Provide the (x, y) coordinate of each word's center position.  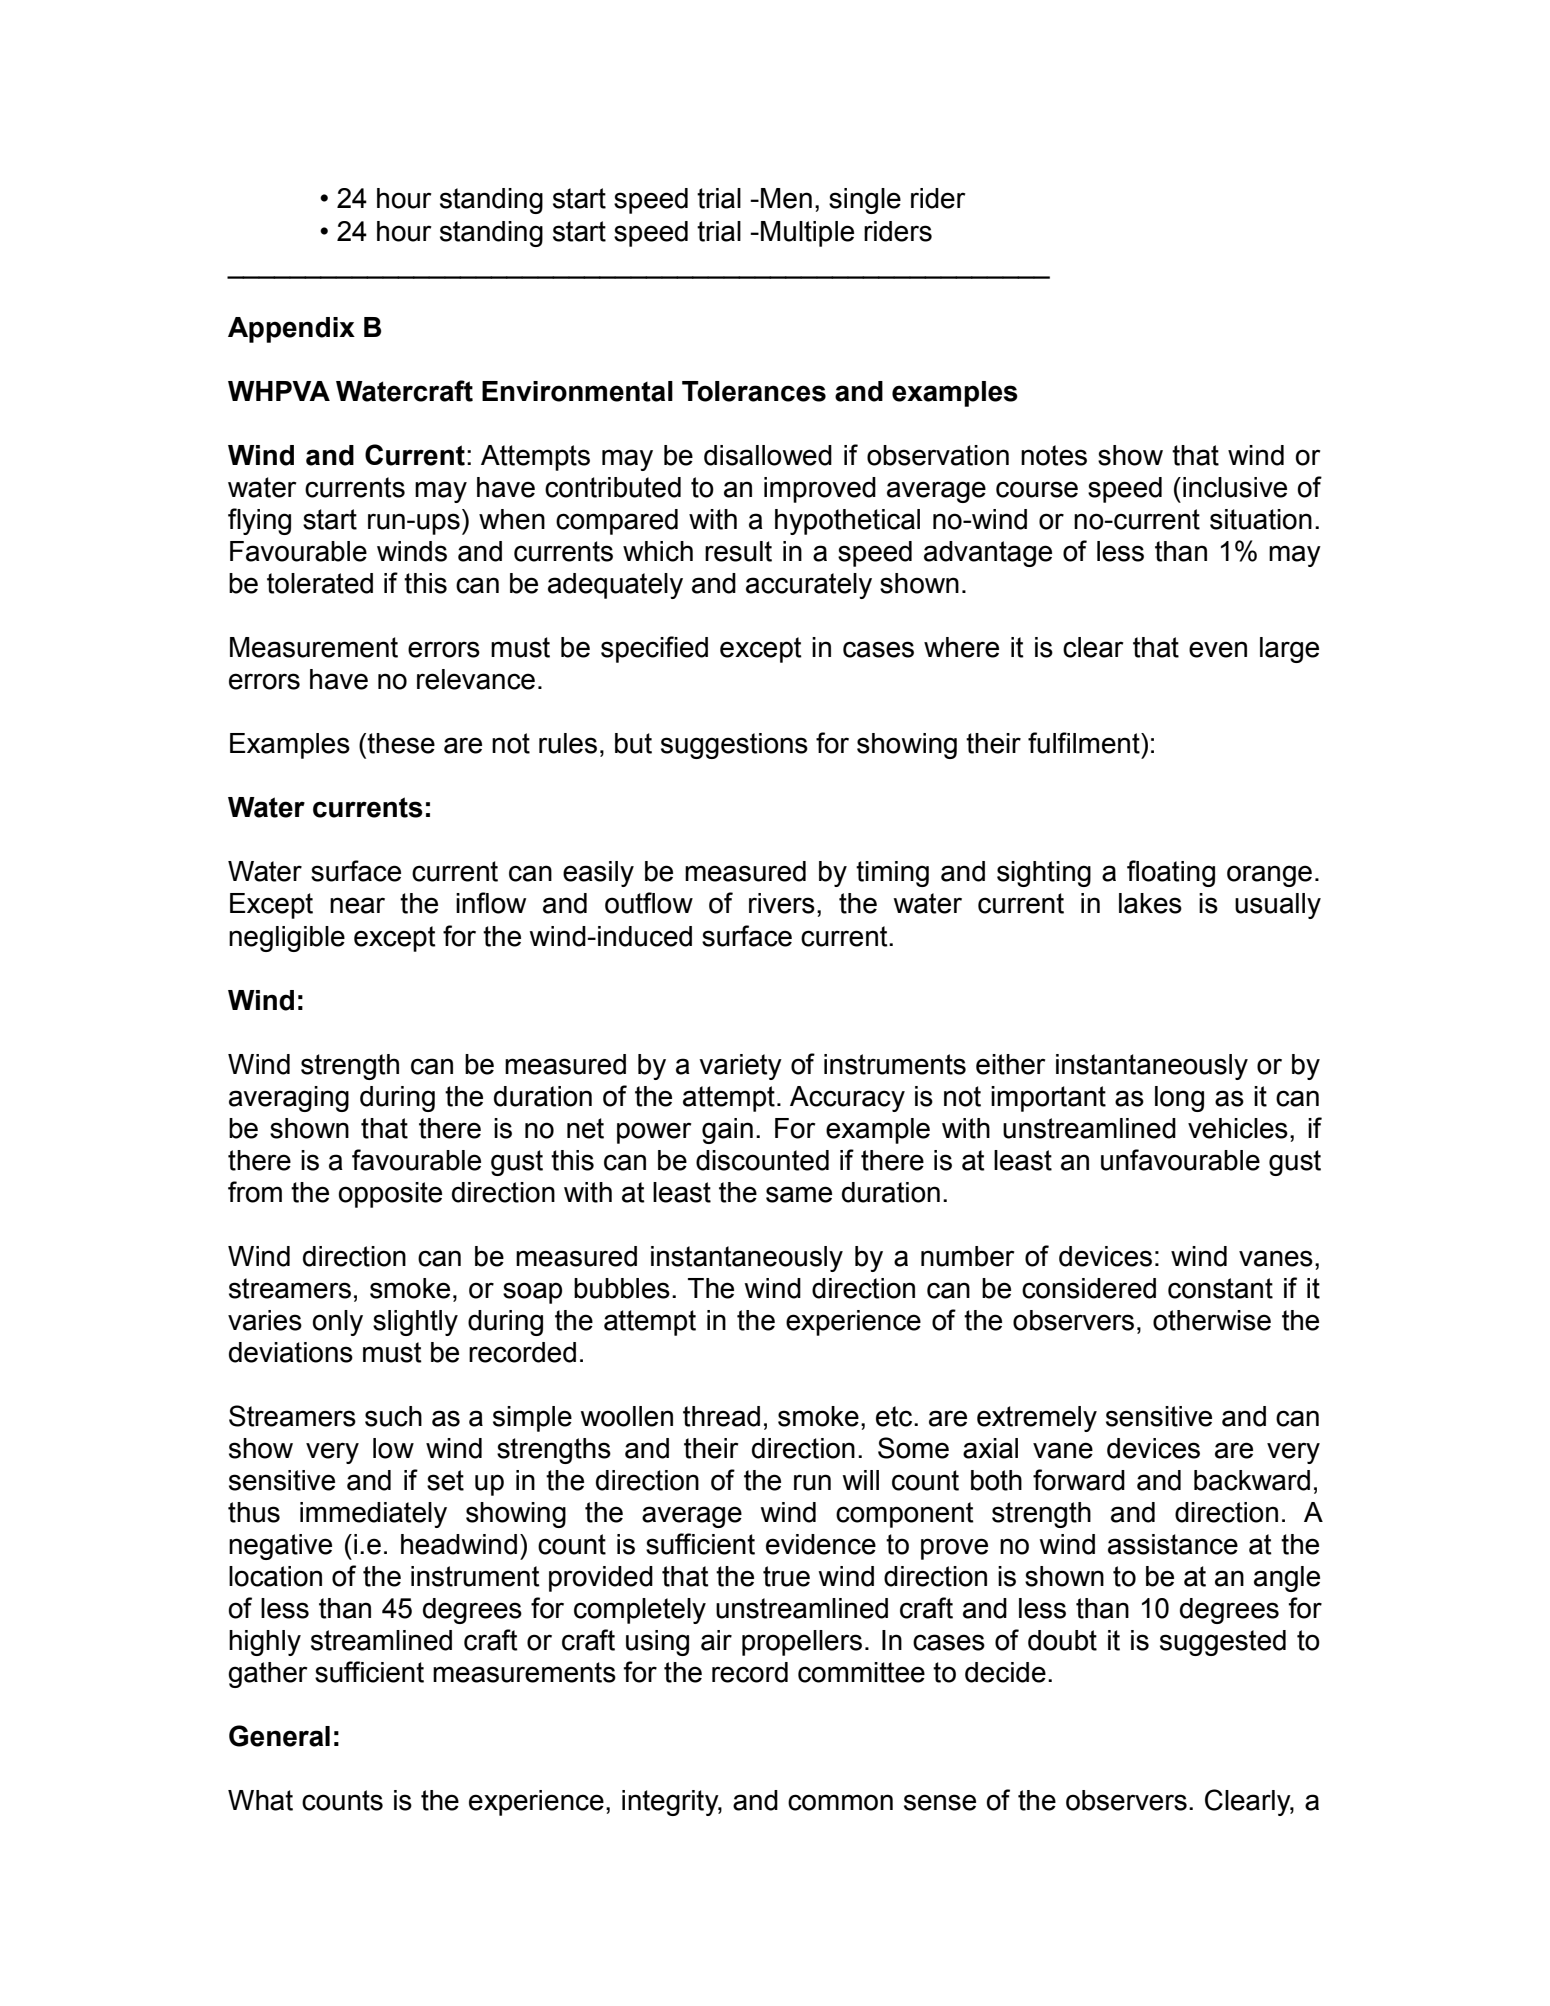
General (279, 1736)
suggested (1223, 1643)
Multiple (807, 234)
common (840, 1802)
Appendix (291, 330)
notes (1054, 455)
